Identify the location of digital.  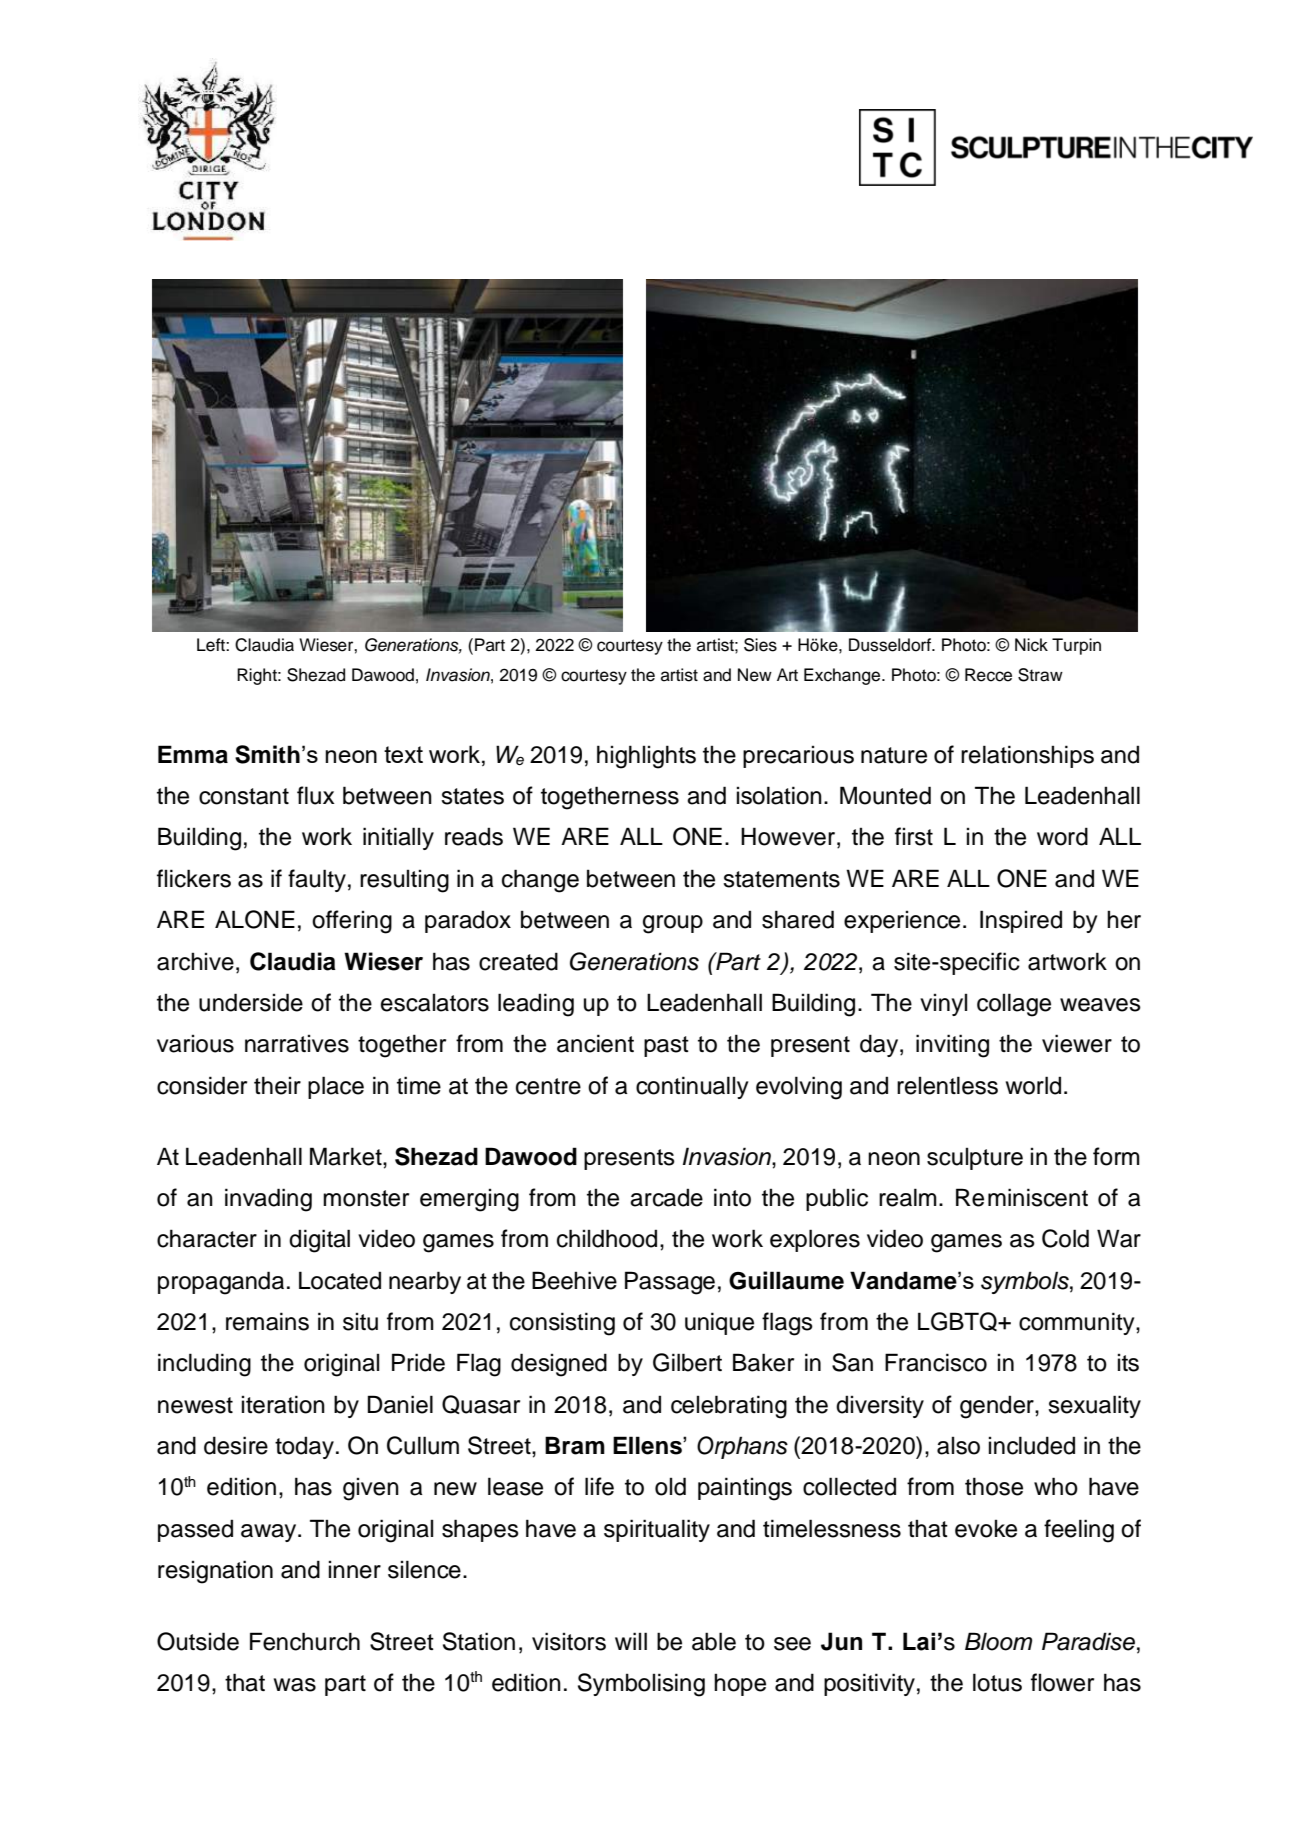
(319, 1241).
